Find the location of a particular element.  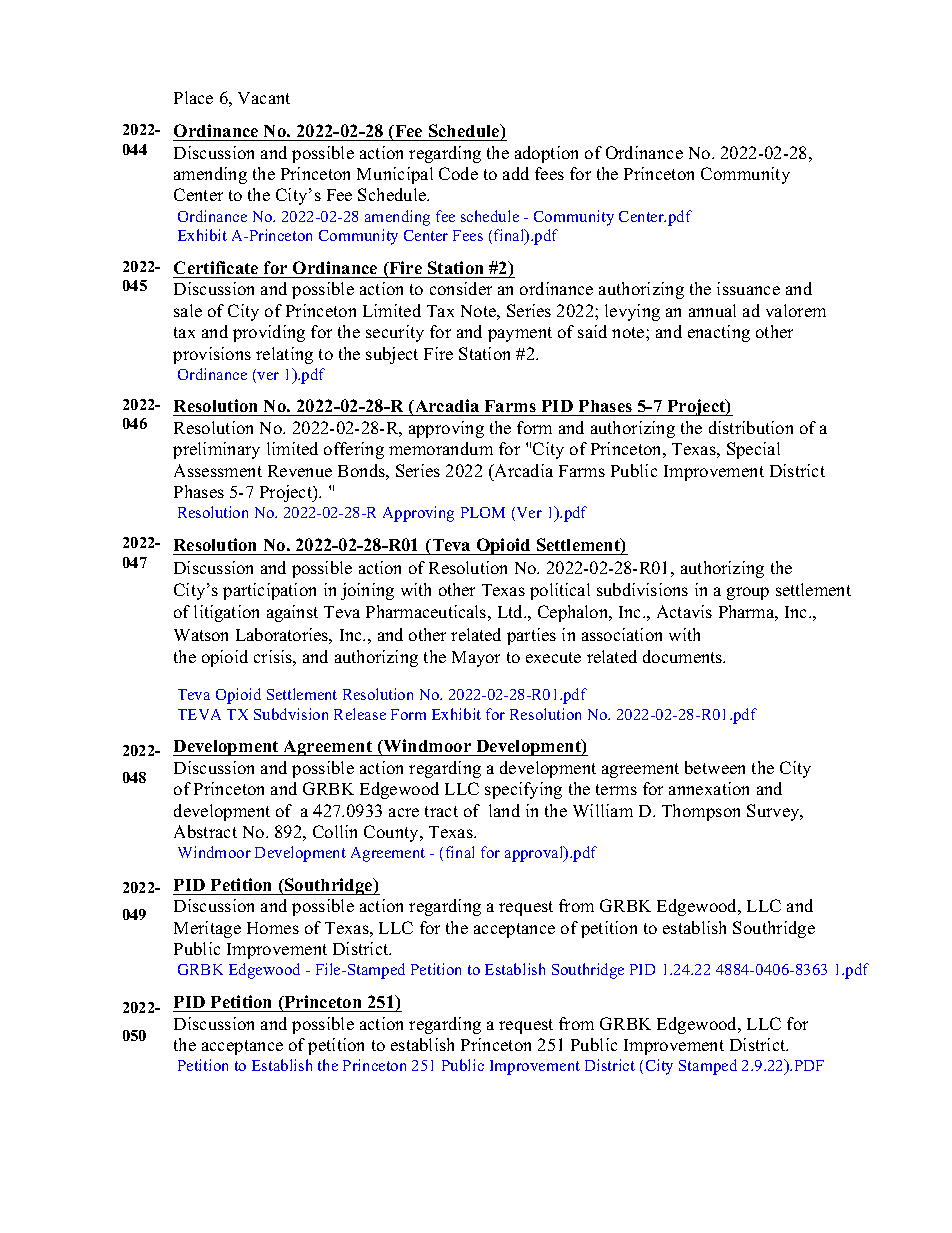

litigation is located at coordinates (226, 613).
